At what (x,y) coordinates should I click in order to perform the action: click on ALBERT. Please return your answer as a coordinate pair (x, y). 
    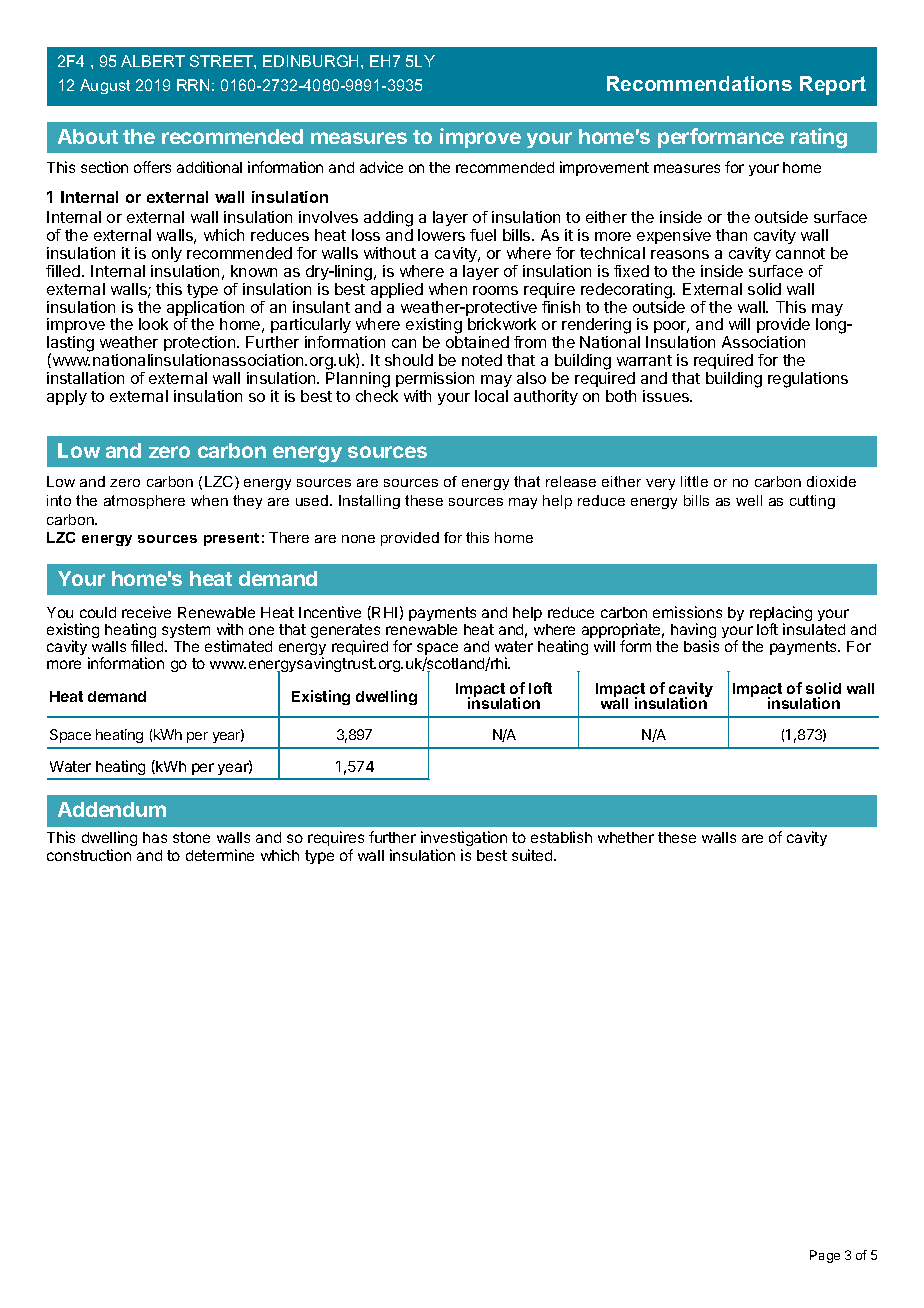
    Looking at the image, I should click on (153, 61).
